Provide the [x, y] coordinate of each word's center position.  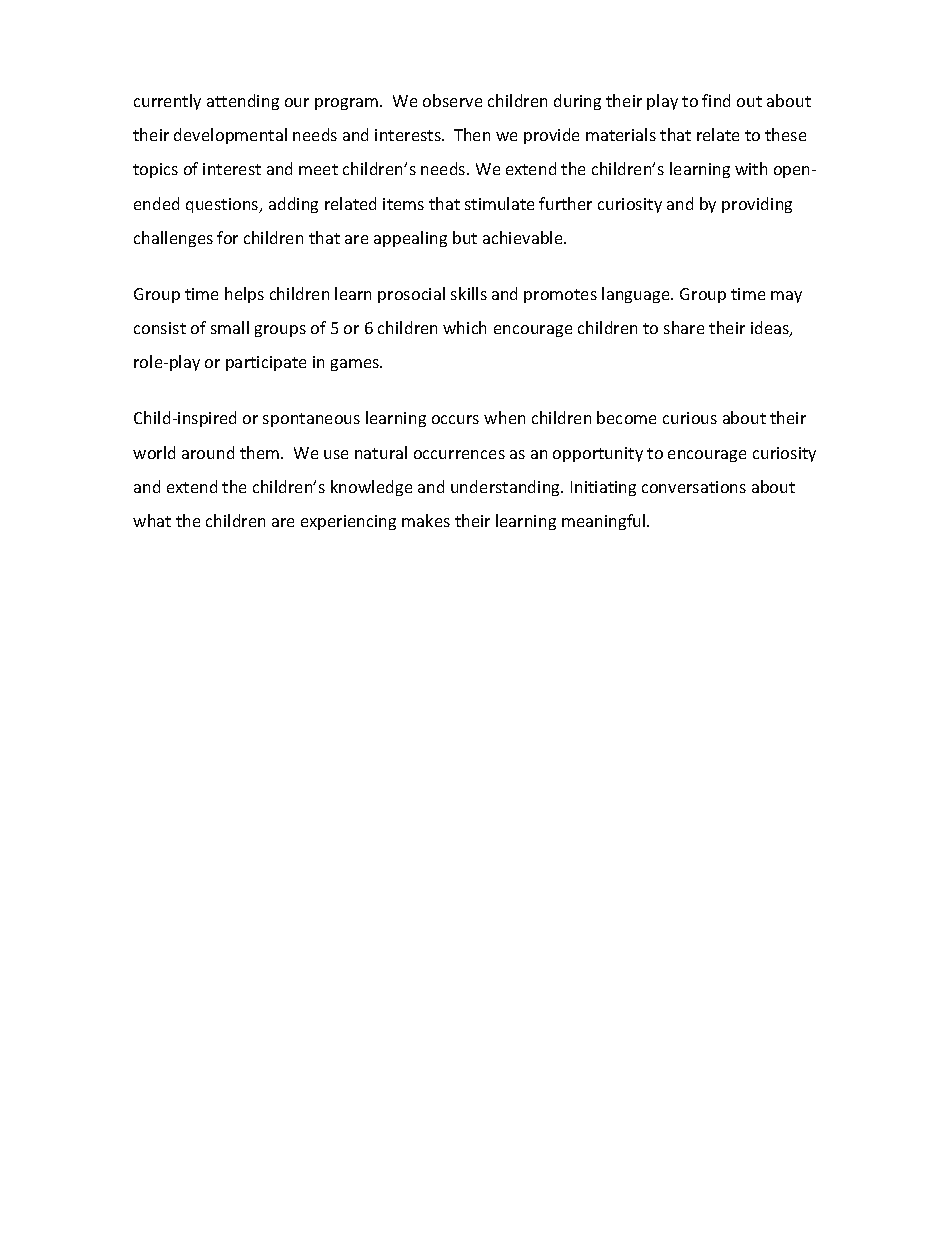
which [464, 327]
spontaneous [311, 420]
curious [690, 418]
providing [757, 205]
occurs [455, 419]
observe [452, 100]
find [716, 100]
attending [243, 102]
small [230, 327]
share [684, 327]
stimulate [499, 203]
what [152, 520]
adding [293, 205]
